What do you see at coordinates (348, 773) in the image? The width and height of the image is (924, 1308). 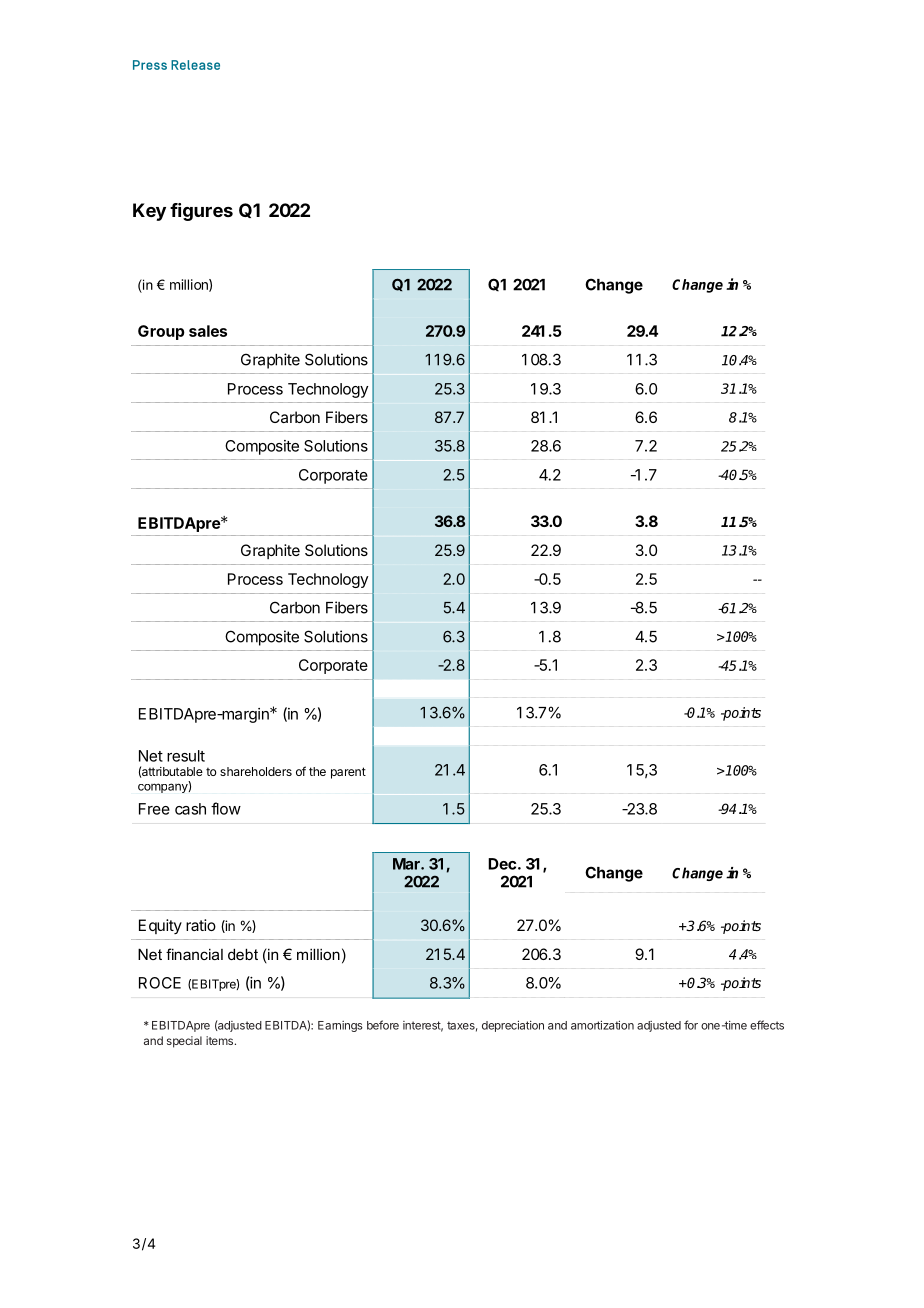 I see `parent` at bounding box center [348, 773].
